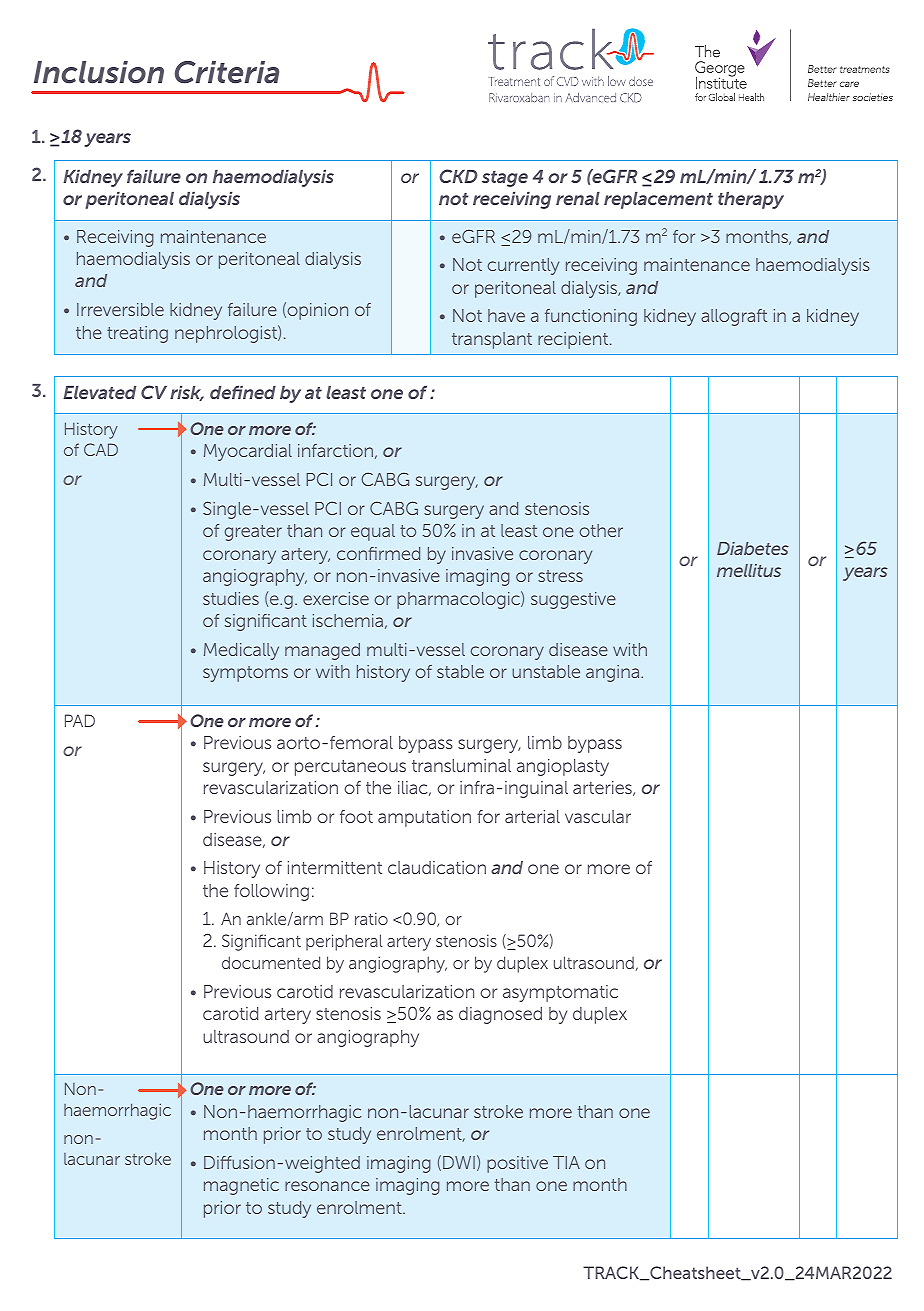 This page has width=924, height=1311. I want to click on replacement, so click(658, 200).
